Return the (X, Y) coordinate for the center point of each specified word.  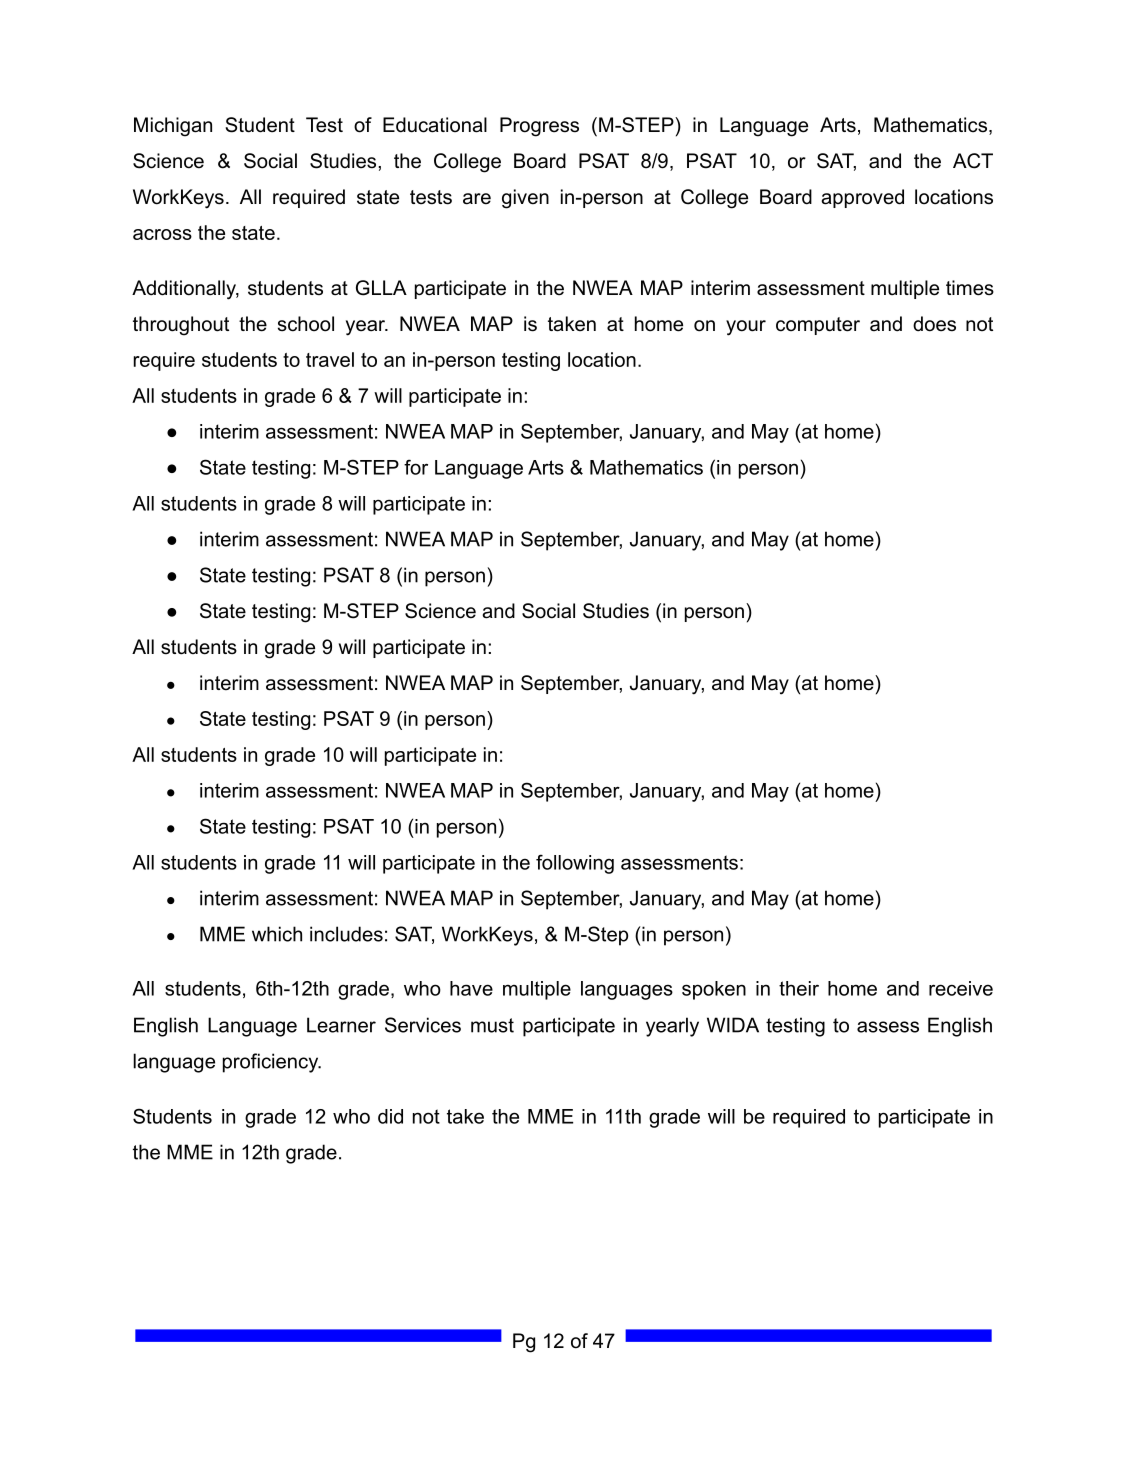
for (416, 467)
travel (330, 359)
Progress (539, 127)
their (799, 988)
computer (818, 326)
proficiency (272, 1063)
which (277, 934)
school (306, 324)
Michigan (173, 127)
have (471, 988)
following (575, 864)
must (492, 1025)
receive (961, 988)
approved (862, 198)
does (934, 324)
